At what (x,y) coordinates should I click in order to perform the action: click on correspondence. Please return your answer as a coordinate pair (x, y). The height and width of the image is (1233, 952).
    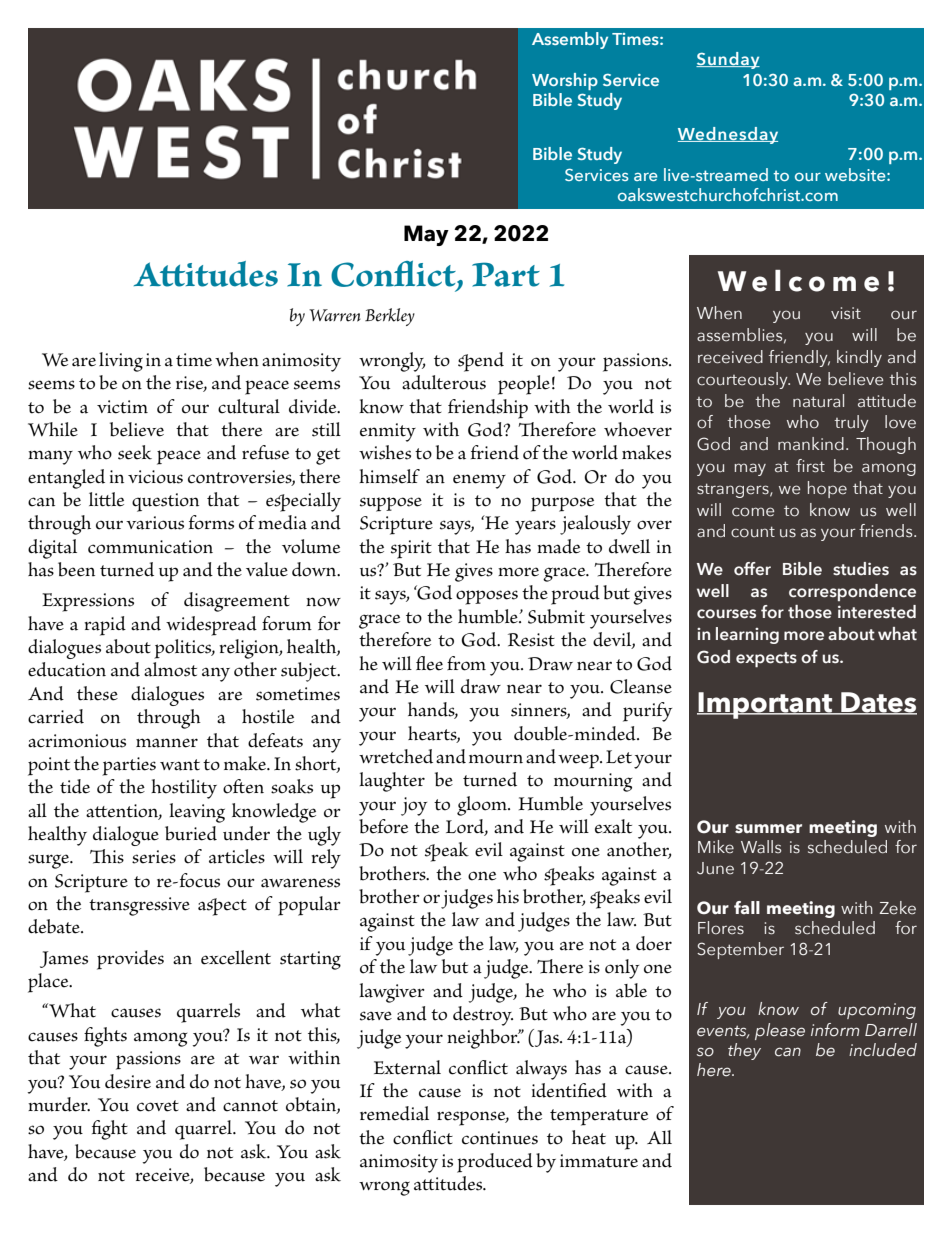
    Looking at the image, I should click on (852, 592).
